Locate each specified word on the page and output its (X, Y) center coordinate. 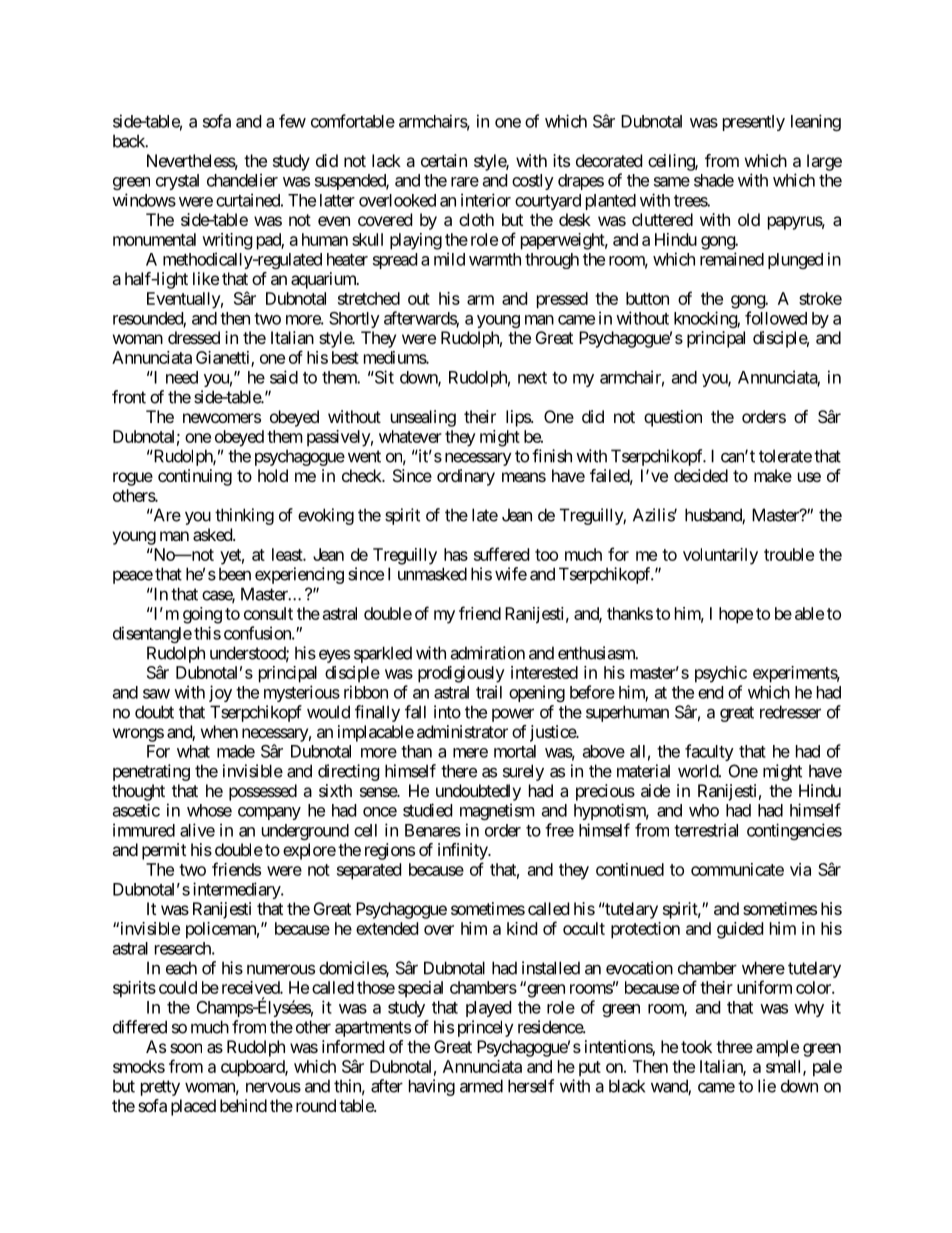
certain (444, 160)
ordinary (466, 477)
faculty (709, 752)
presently (754, 123)
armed (481, 1086)
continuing (195, 477)
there (459, 771)
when (219, 731)
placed (193, 1107)
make (773, 475)
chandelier (242, 180)
